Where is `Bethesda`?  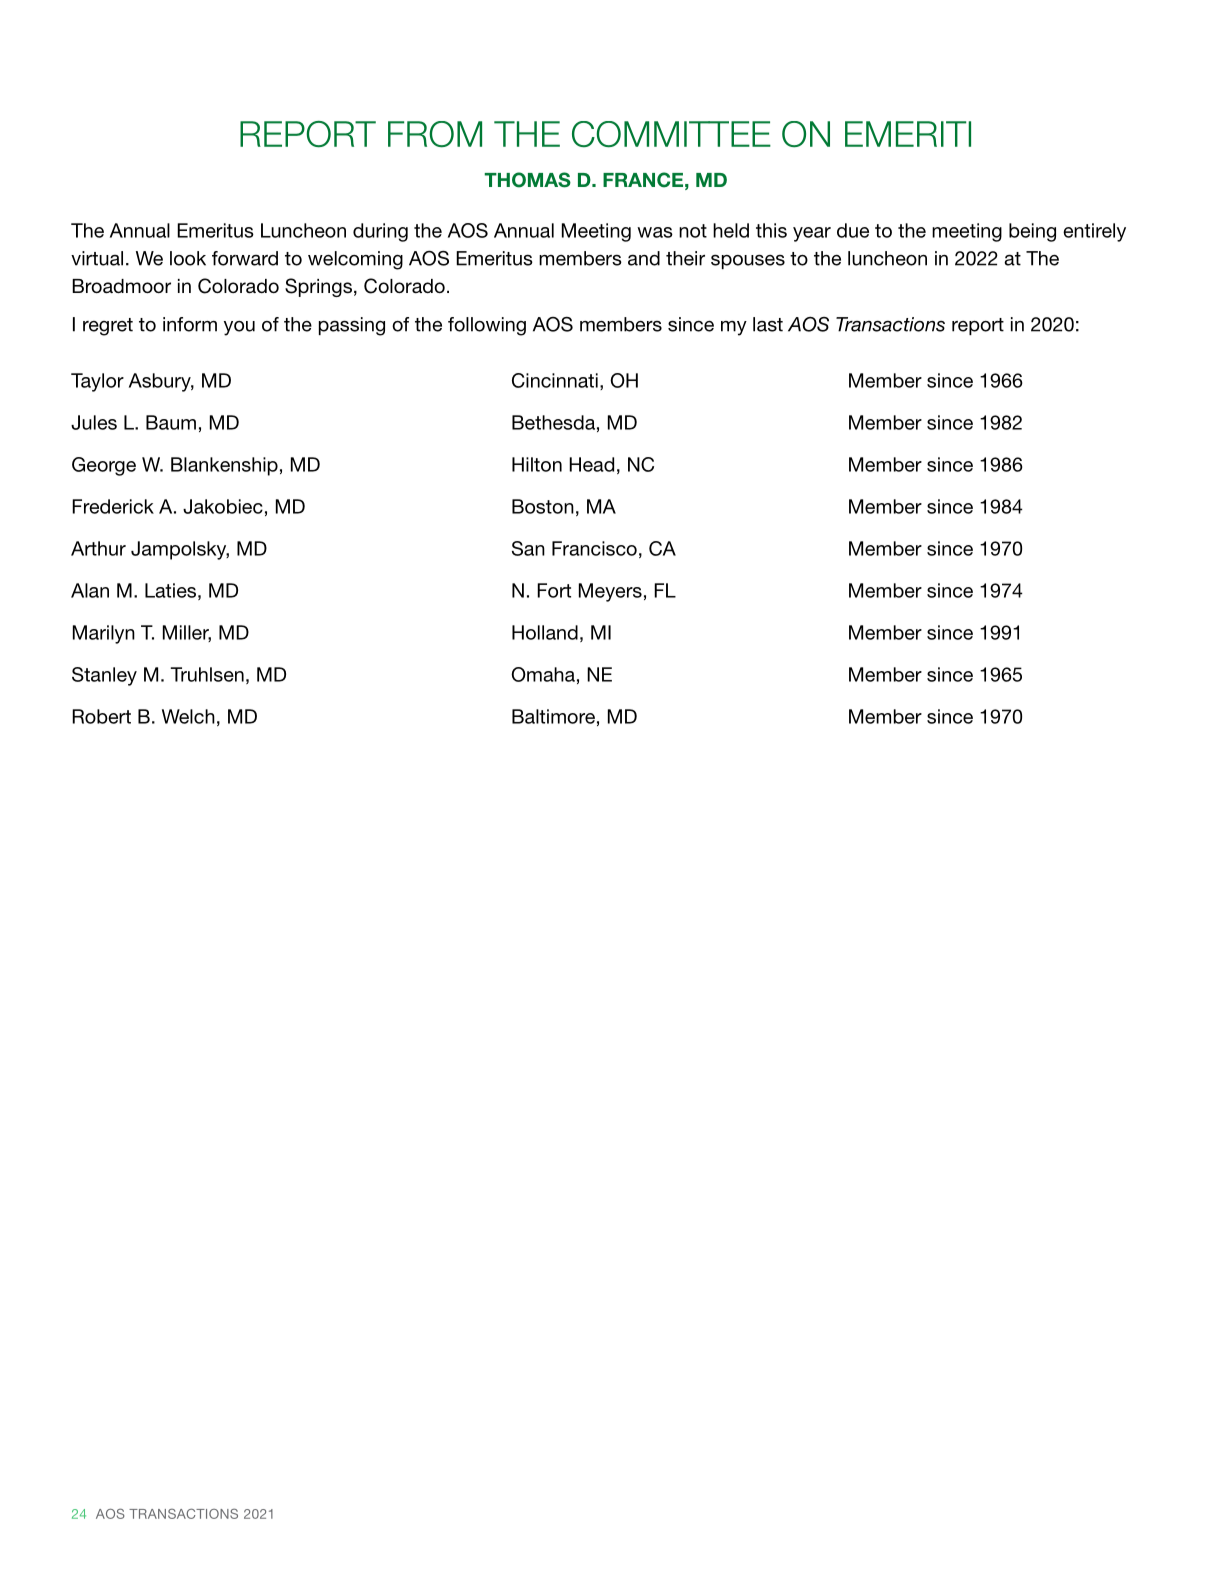 Bethesda is located at coordinates (553, 422).
